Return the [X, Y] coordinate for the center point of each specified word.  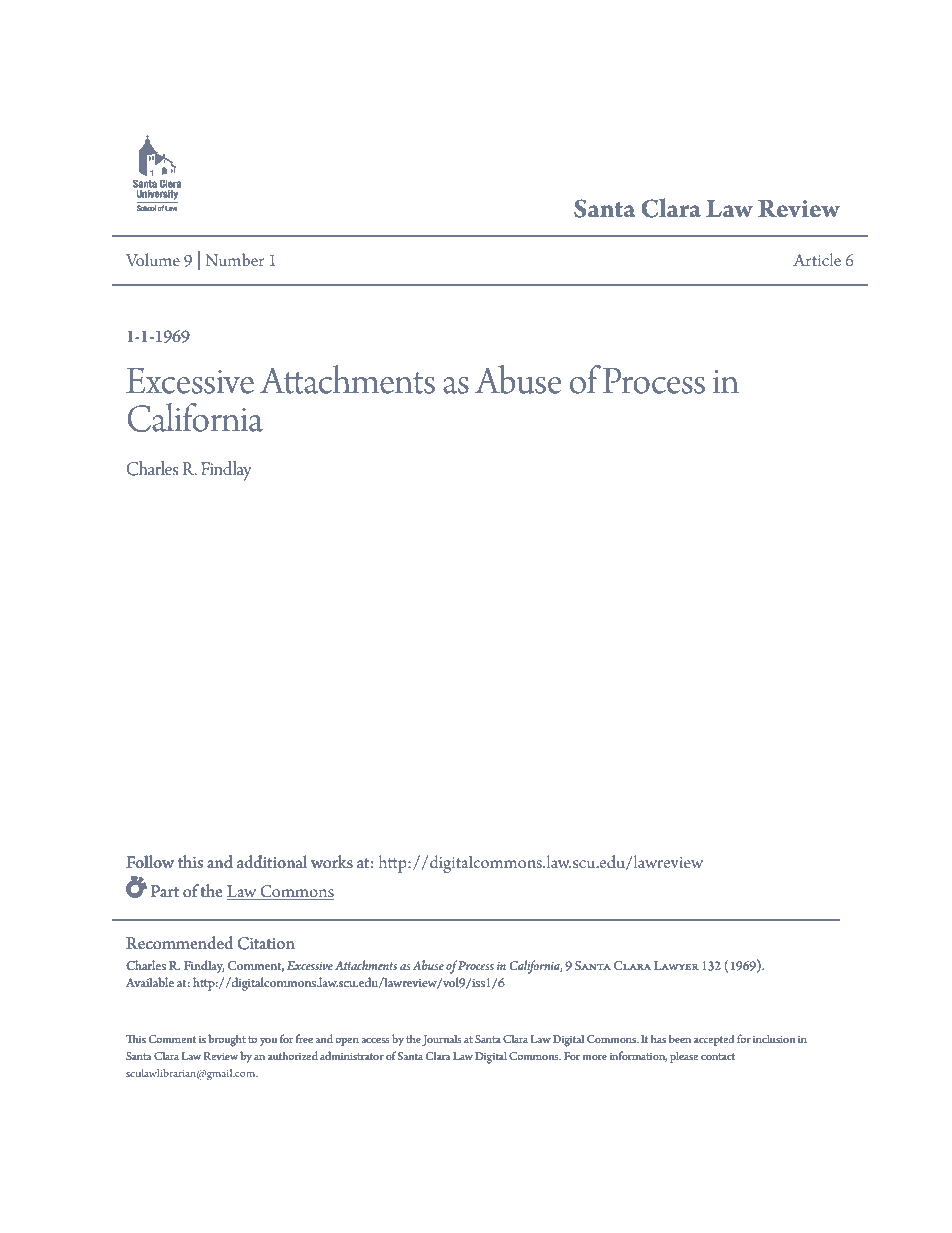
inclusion [774, 1038]
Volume [153, 259]
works [332, 862]
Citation [266, 943]
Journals [442, 1040]
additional [272, 862]
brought [227, 1040]
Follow [150, 862]
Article [817, 259]
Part [165, 891]
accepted [714, 1040]
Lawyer [676, 965]
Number [234, 259]
